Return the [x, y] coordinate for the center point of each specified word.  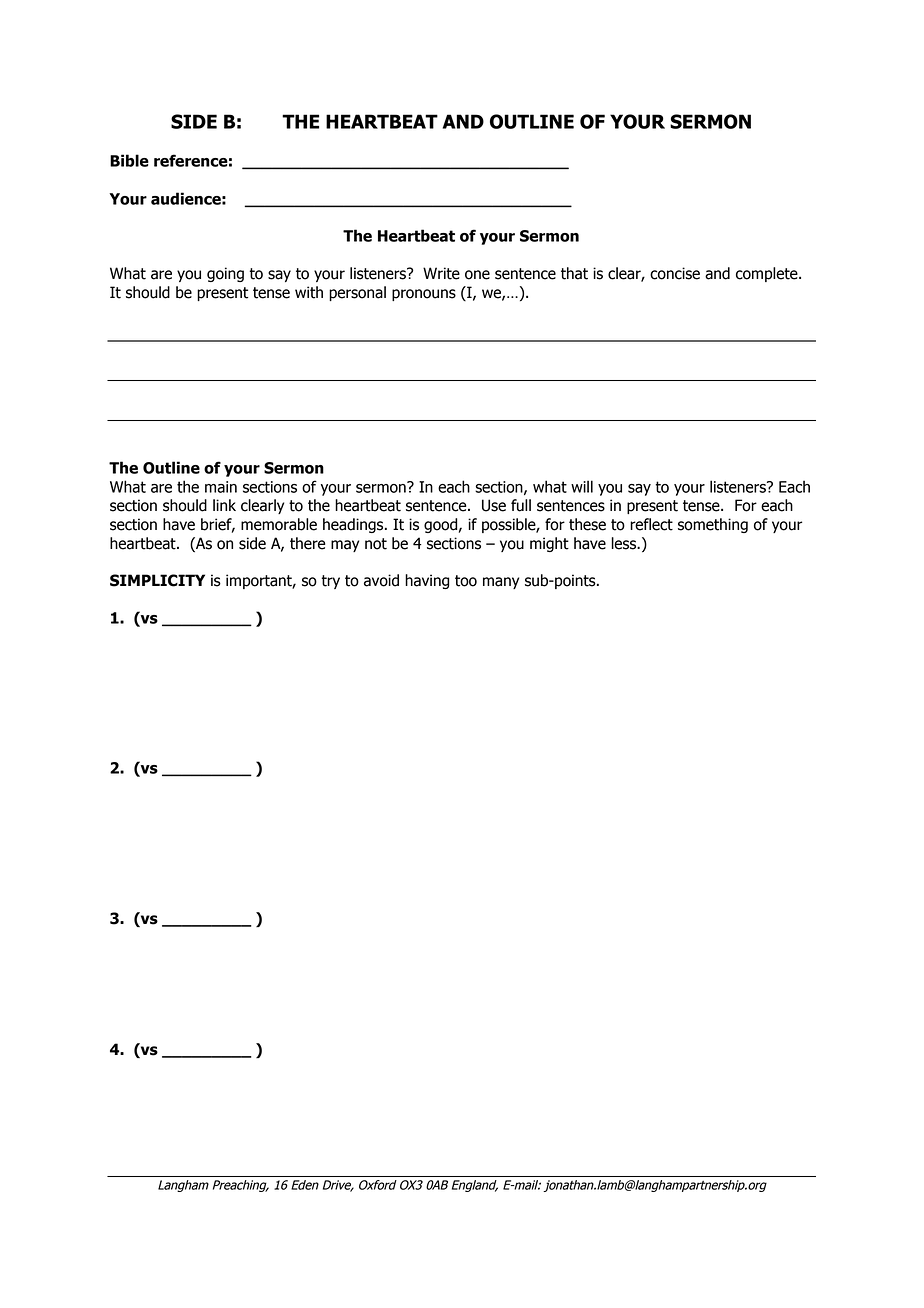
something [713, 525]
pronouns [424, 295]
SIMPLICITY [157, 580]
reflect [651, 524]
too [466, 581]
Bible [129, 160]
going [225, 274]
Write [441, 273]
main [221, 487]
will [582, 486]
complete [768, 274]
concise [675, 273]
